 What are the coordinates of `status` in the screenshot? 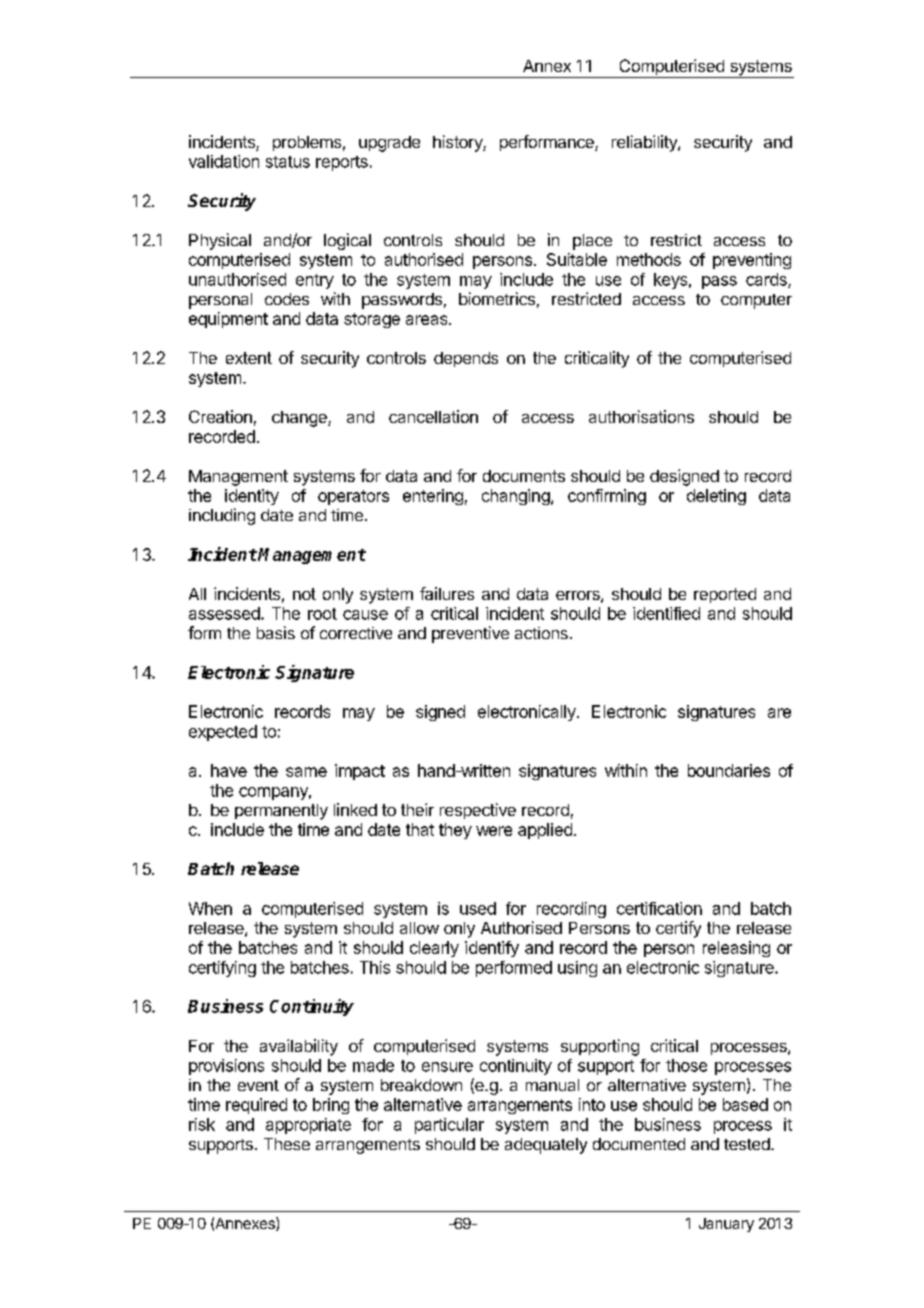 It's located at (288, 162).
